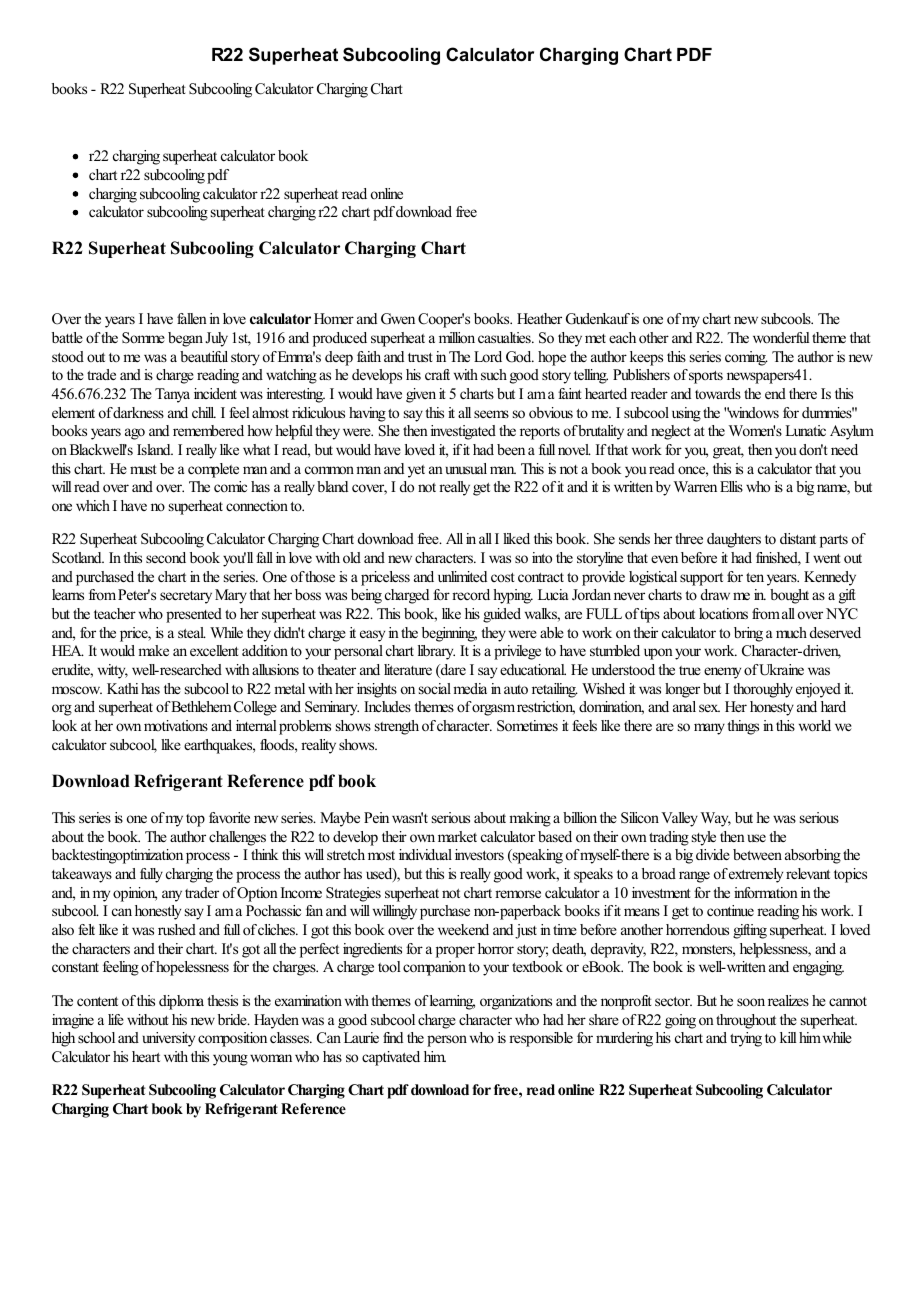  Describe the element at coordinates (734, 540) in the image. I see `daughters` at that location.
